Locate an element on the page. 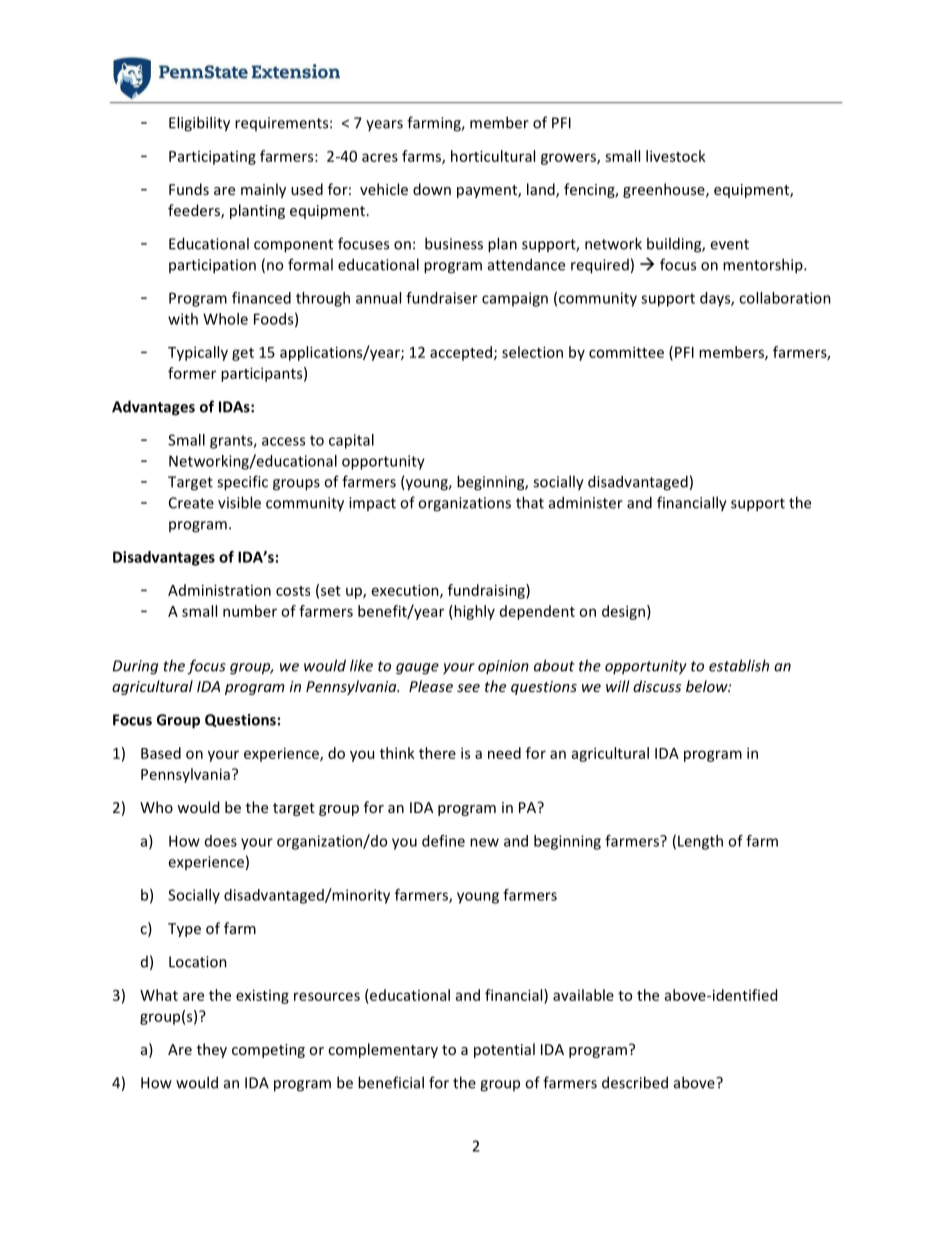 This page has width=952, height=1233. design is located at coordinates (623, 612).
